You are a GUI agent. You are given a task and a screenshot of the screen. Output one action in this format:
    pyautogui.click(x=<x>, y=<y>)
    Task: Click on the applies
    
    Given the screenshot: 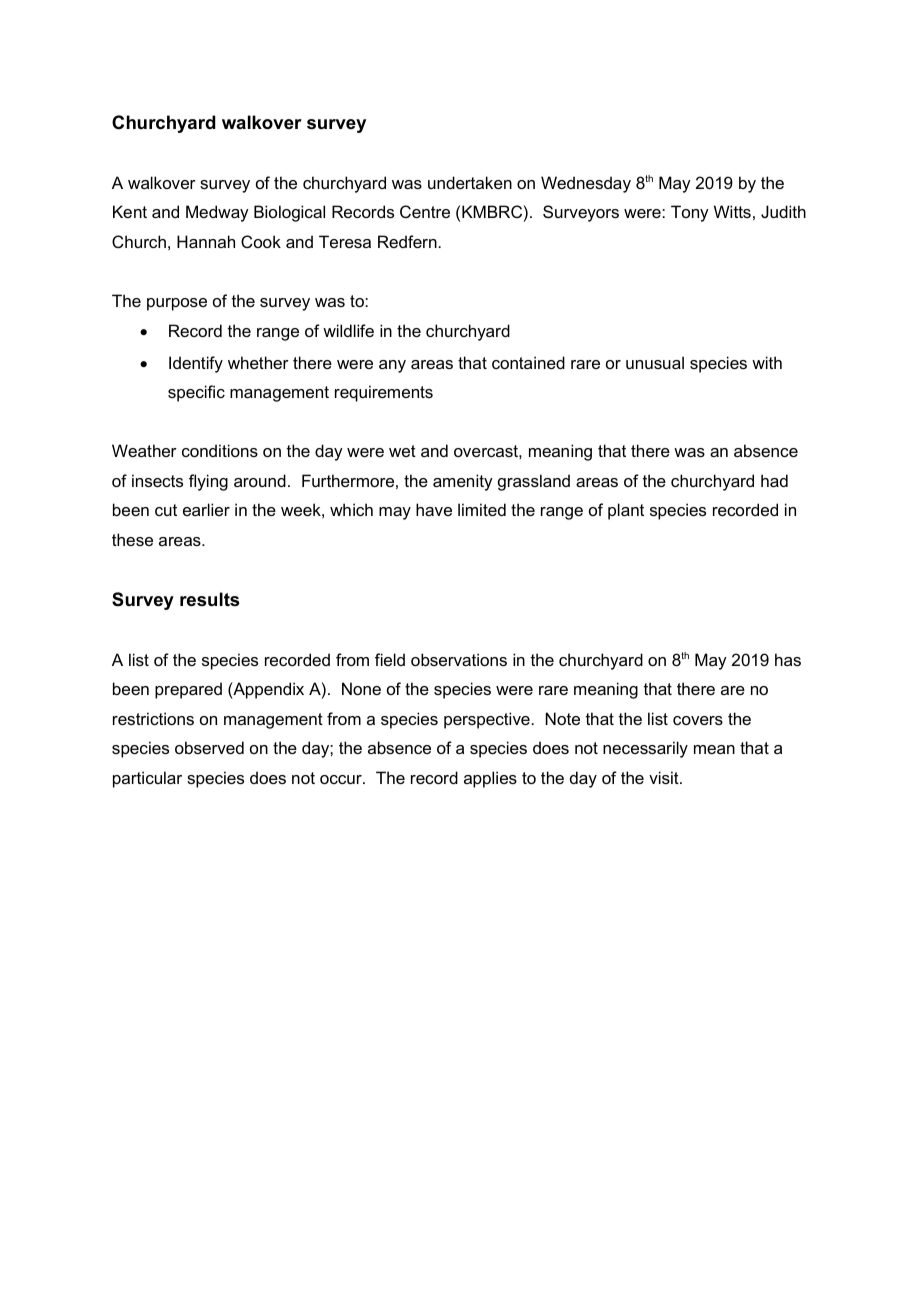 What is the action you would take?
    pyautogui.click(x=490, y=779)
